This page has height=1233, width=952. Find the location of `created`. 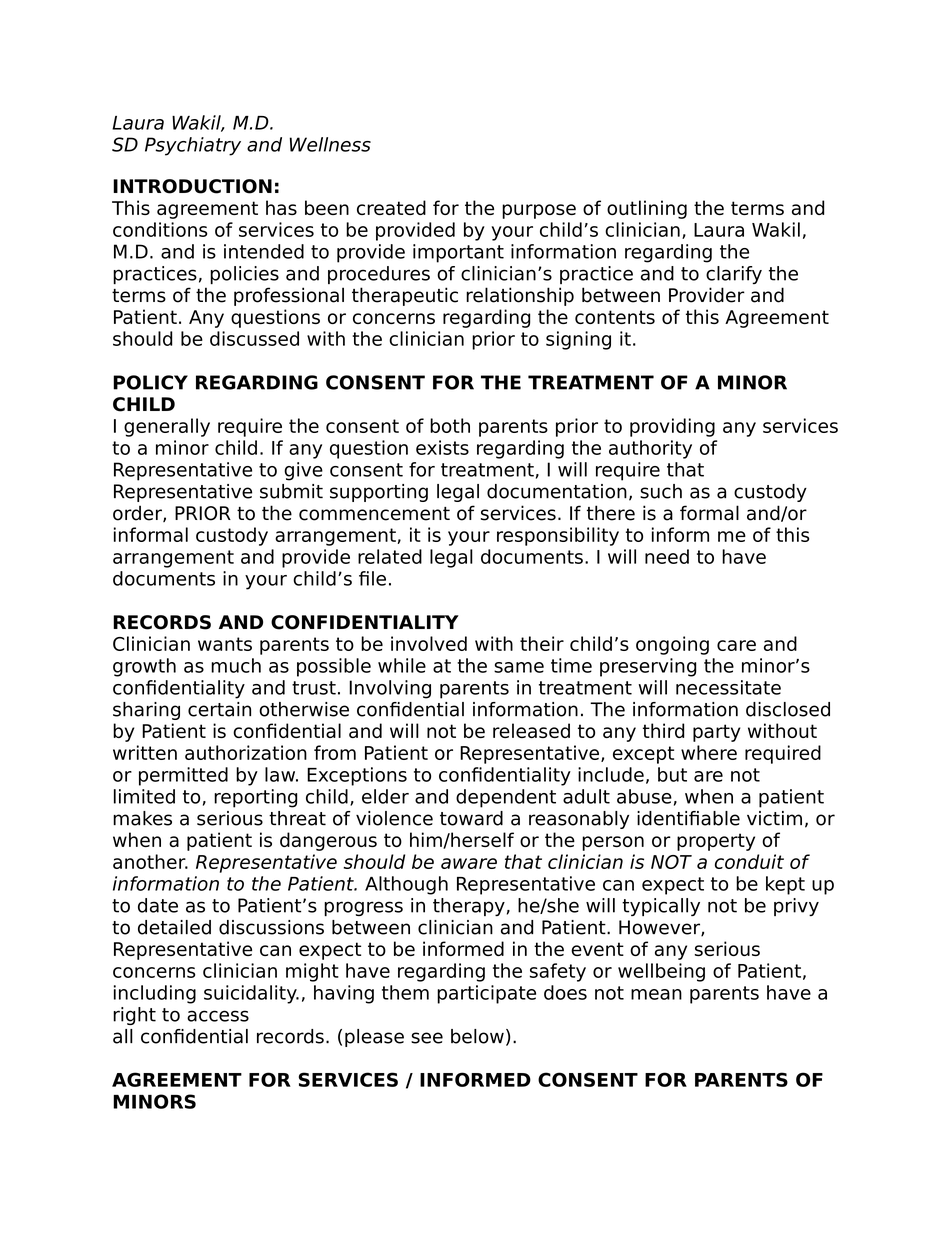

created is located at coordinates (391, 207).
